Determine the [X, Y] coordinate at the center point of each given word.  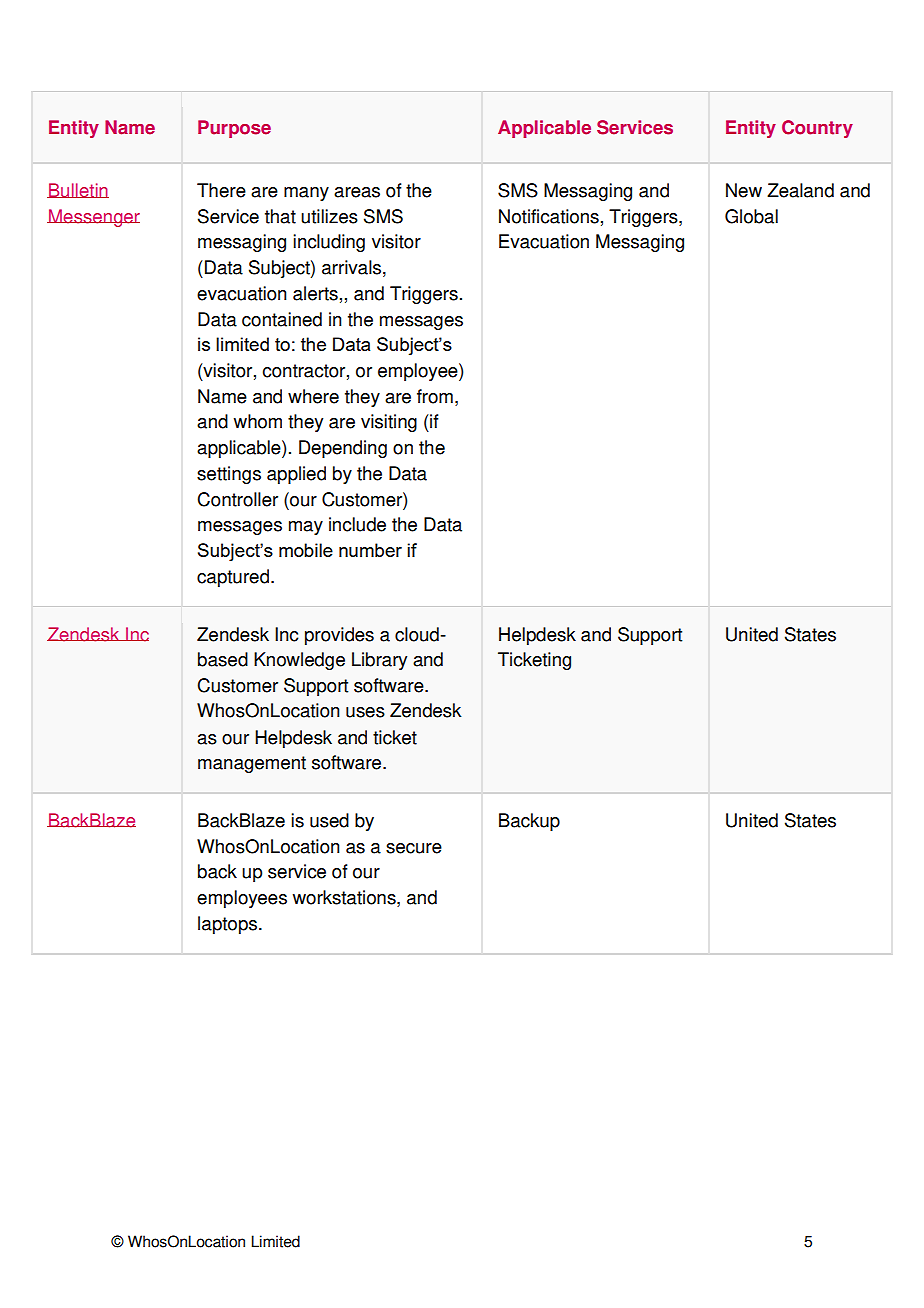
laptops [229, 925]
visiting [389, 423]
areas [357, 192]
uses [365, 712]
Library [379, 661]
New [744, 190]
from [435, 396]
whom [258, 421]
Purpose [234, 129]
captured [233, 578]
